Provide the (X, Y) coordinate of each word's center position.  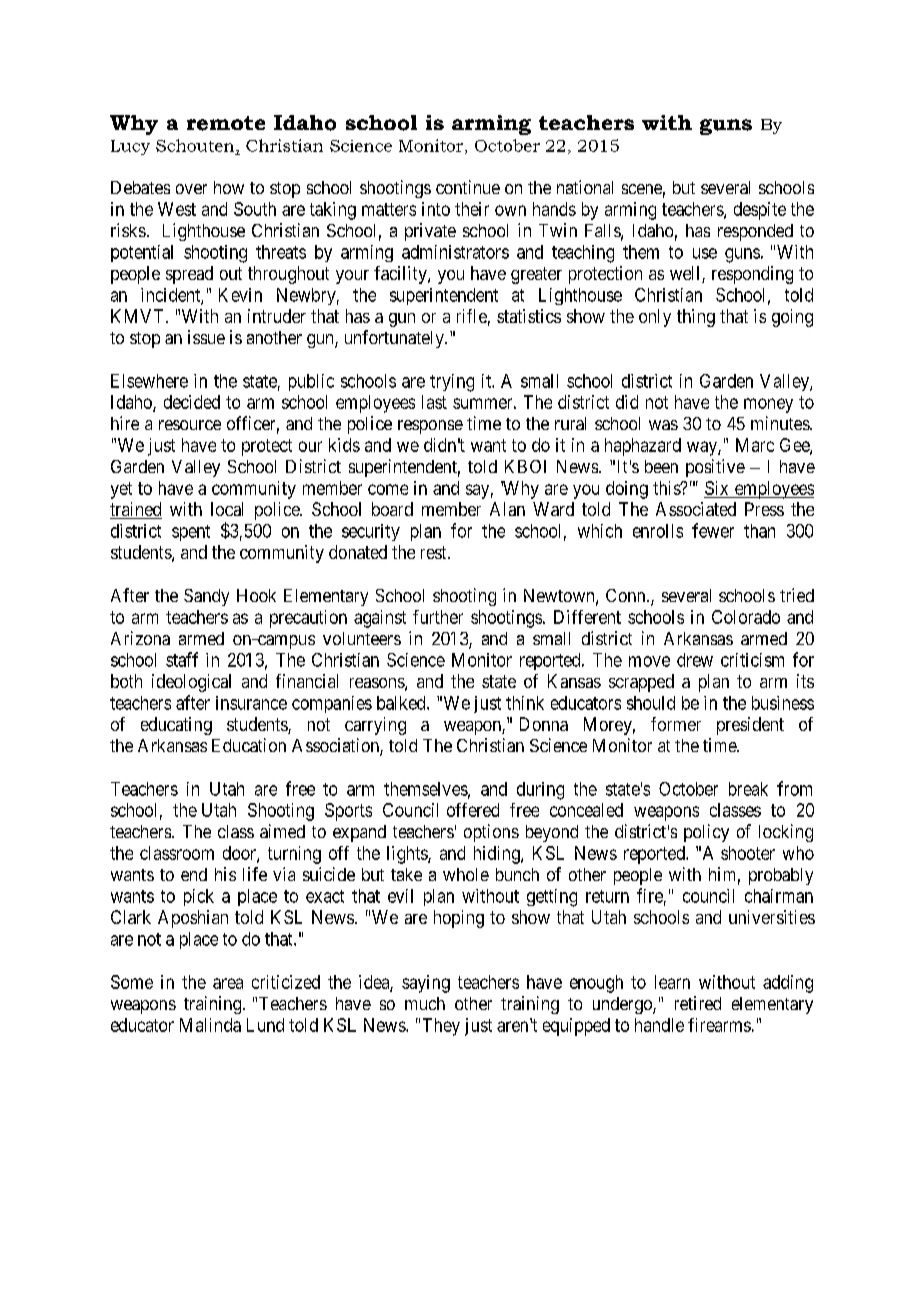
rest (435, 552)
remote (226, 123)
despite (760, 211)
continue (468, 187)
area (228, 983)
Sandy (206, 597)
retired (698, 1003)
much (425, 1003)
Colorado (746, 617)
